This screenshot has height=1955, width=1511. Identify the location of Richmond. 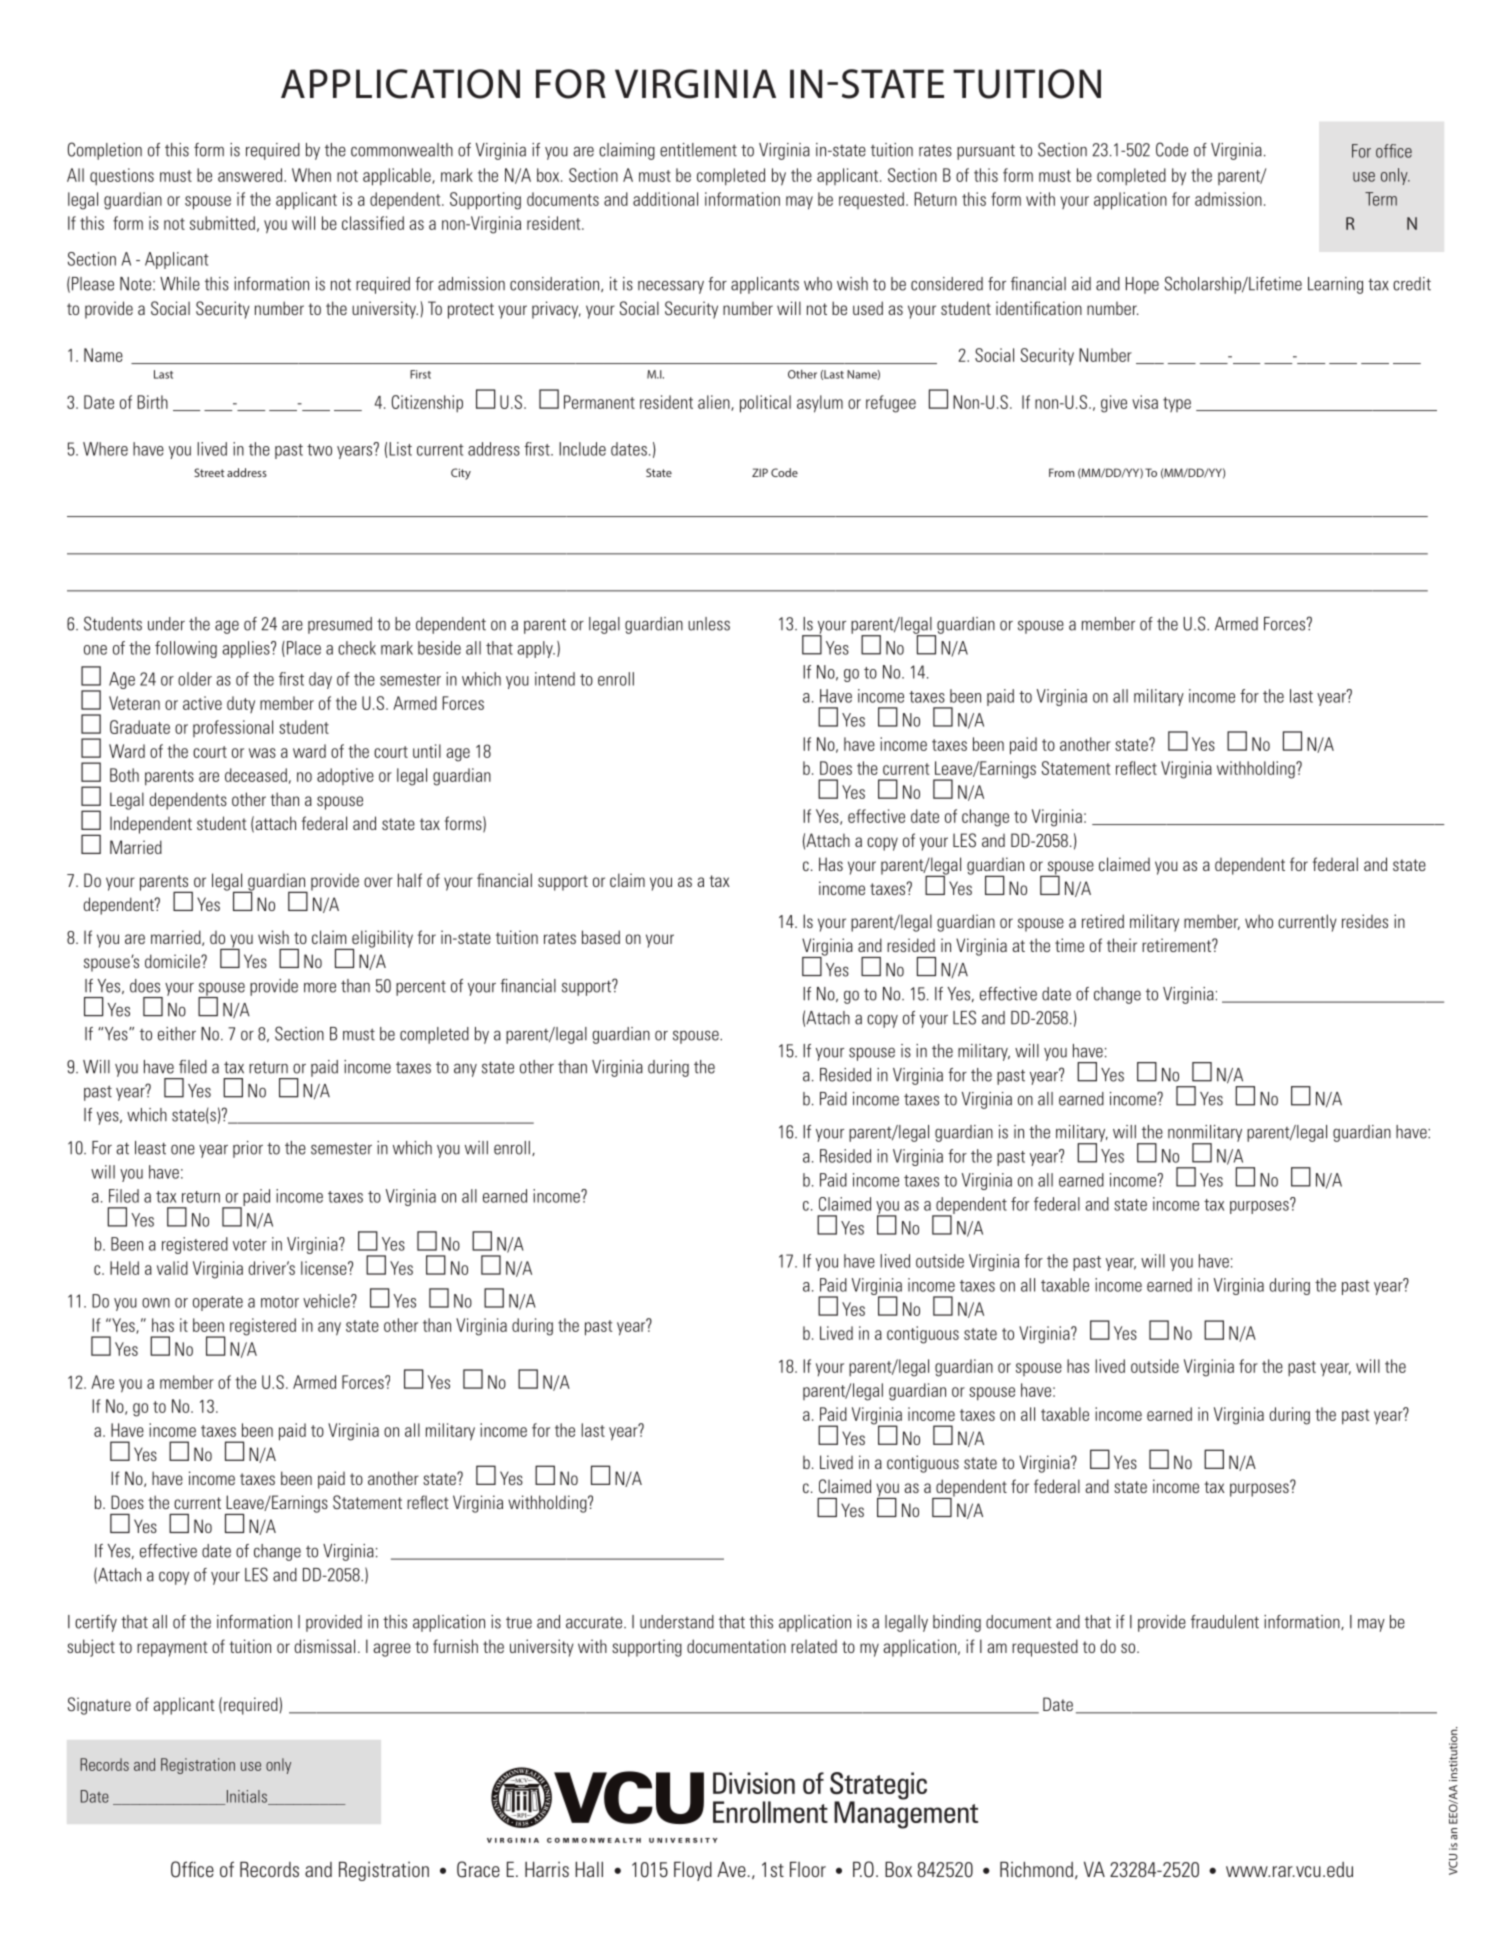
(1036, 1869).
